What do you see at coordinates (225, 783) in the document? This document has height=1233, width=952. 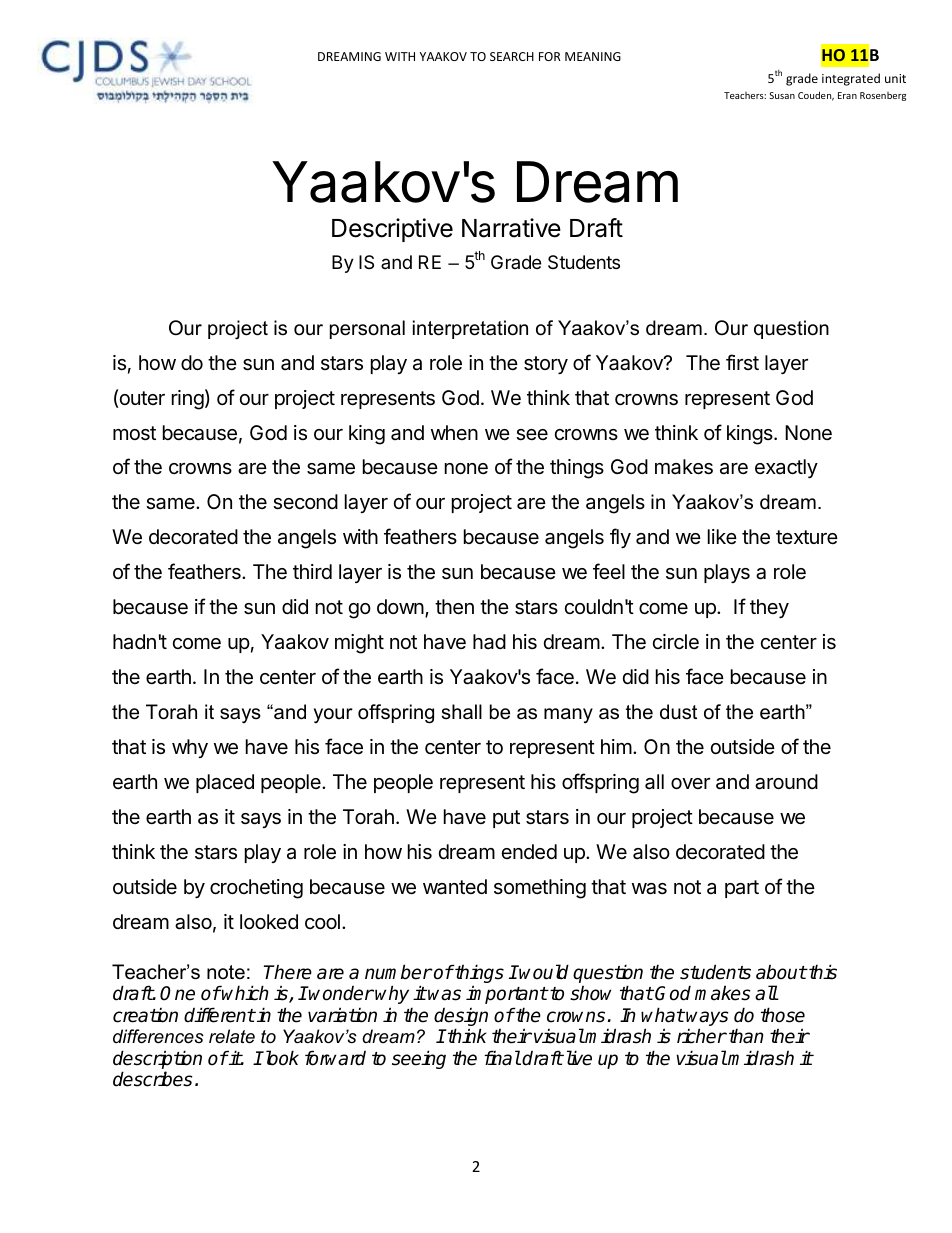 I see `placed` at bounding box center [225, 783].
